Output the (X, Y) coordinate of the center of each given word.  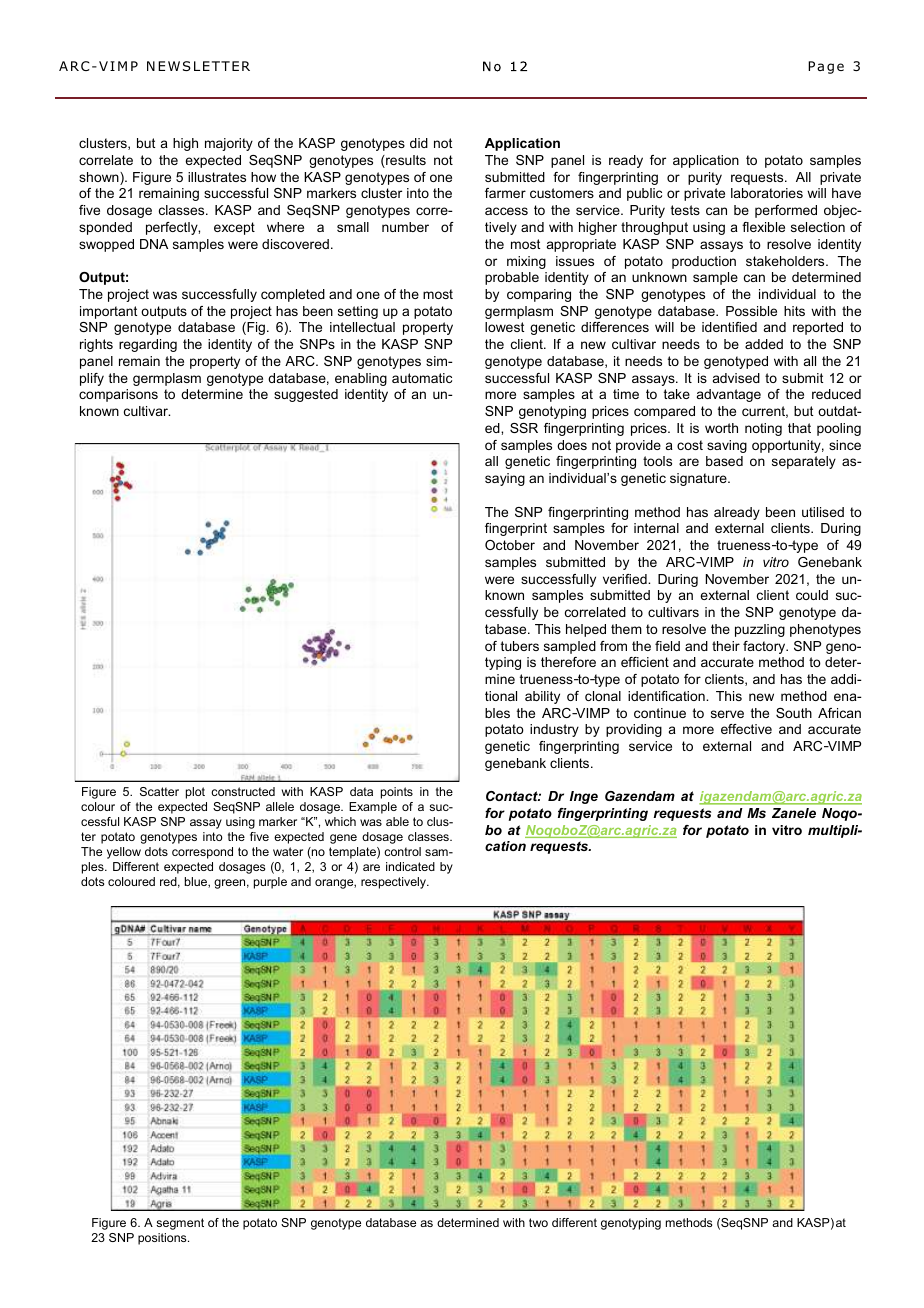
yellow (124, 853)
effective (746, 729)
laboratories (767, 193)
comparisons (118, 395)
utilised (823, 512)
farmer (505, 193)
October (510, 545)
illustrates (217, 177)
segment (180, 1224)
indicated (410, 866)
